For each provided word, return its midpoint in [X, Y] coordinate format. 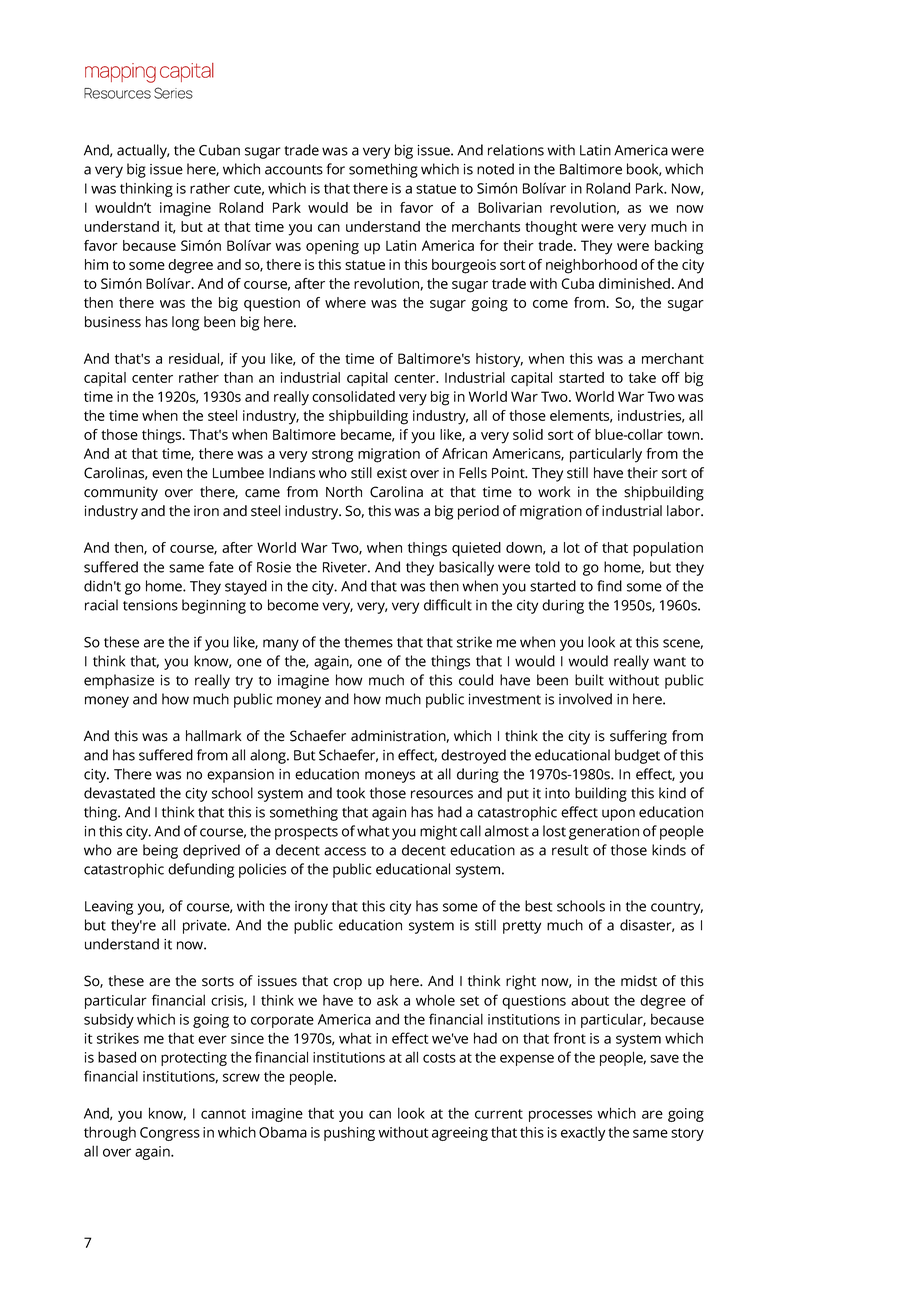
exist [392, 473]
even [167, 474]
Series [173, 93]
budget [637, 756]
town [684, 435]
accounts [294, 170]
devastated [119, 793]
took [350, 793]
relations [516, 150]
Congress [170, 1134]
